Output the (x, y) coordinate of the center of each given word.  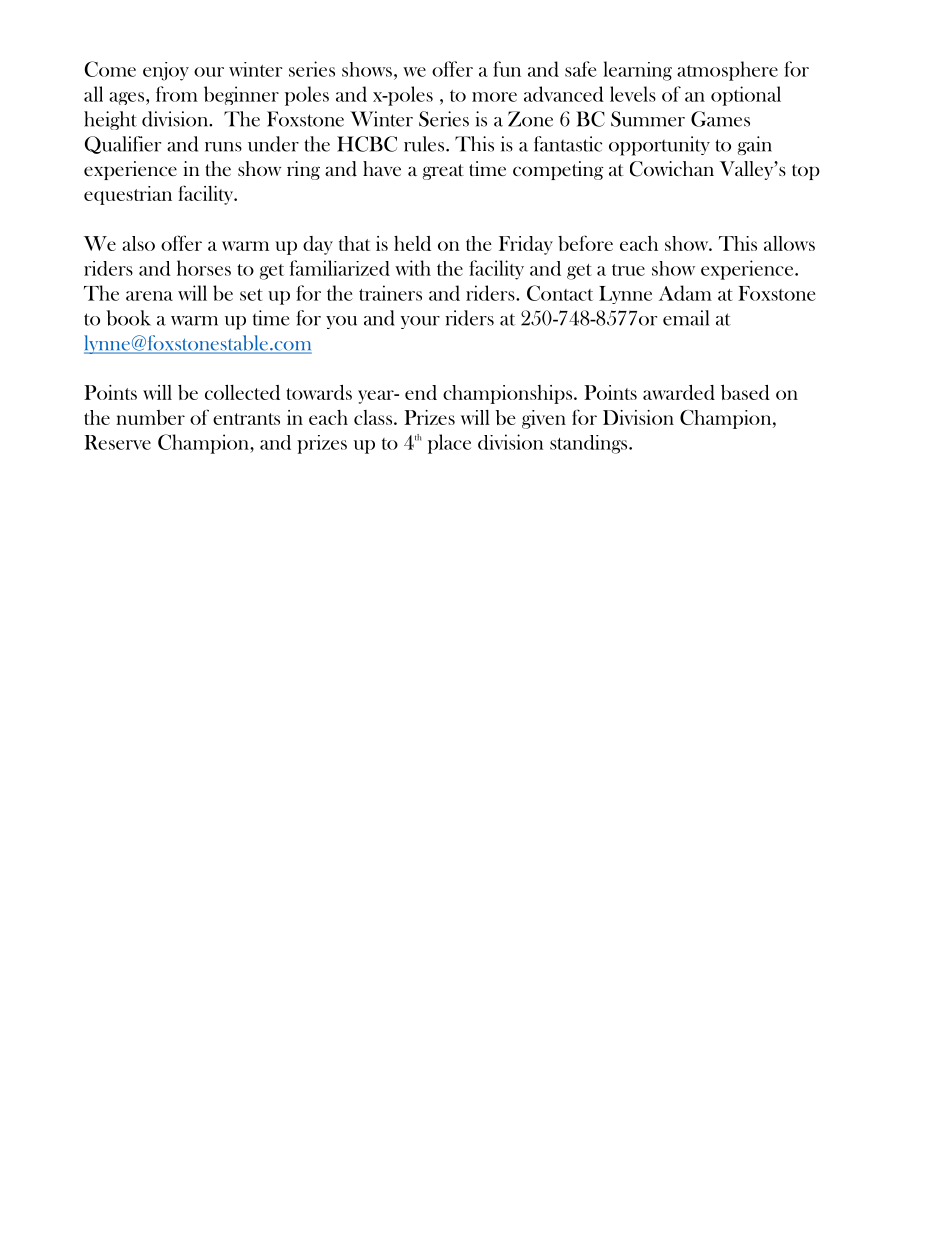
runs (223, 147)
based (745, 392)
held (412, 243)
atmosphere (727, 71)
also (138, 243)
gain (755, 145)
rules (424, 144)
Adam (685, 293)
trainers (390, 293)
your (420, 322)
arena (149, 296)
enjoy (166, 71)
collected (242, 392)
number (150, 417)
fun (507, 69)
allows (789, 243)
